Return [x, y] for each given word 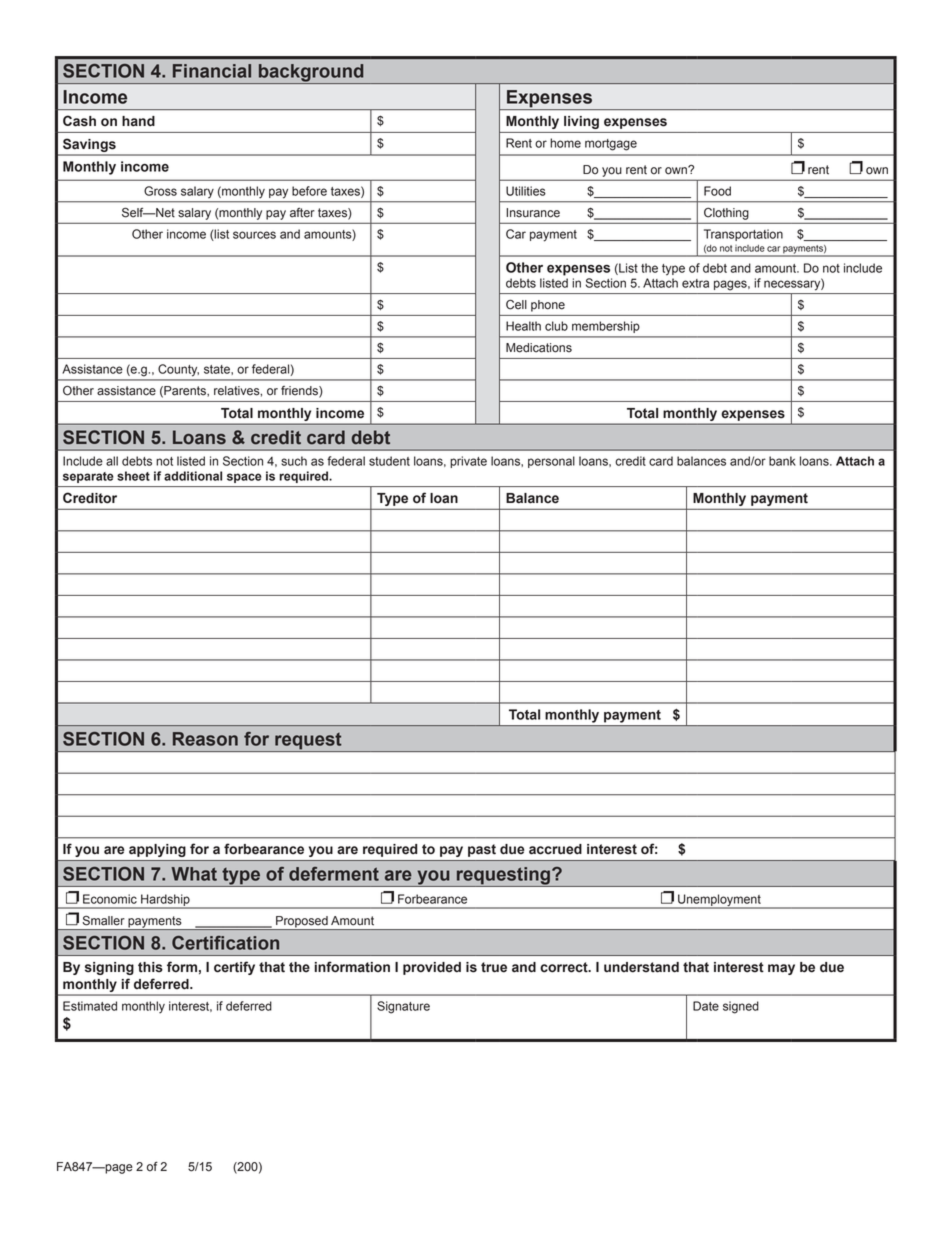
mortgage [611, 145]
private [468, 462]
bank [782, 461]
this [150, 967]
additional [193, 476]
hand [138, 121]
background [311, 74]
